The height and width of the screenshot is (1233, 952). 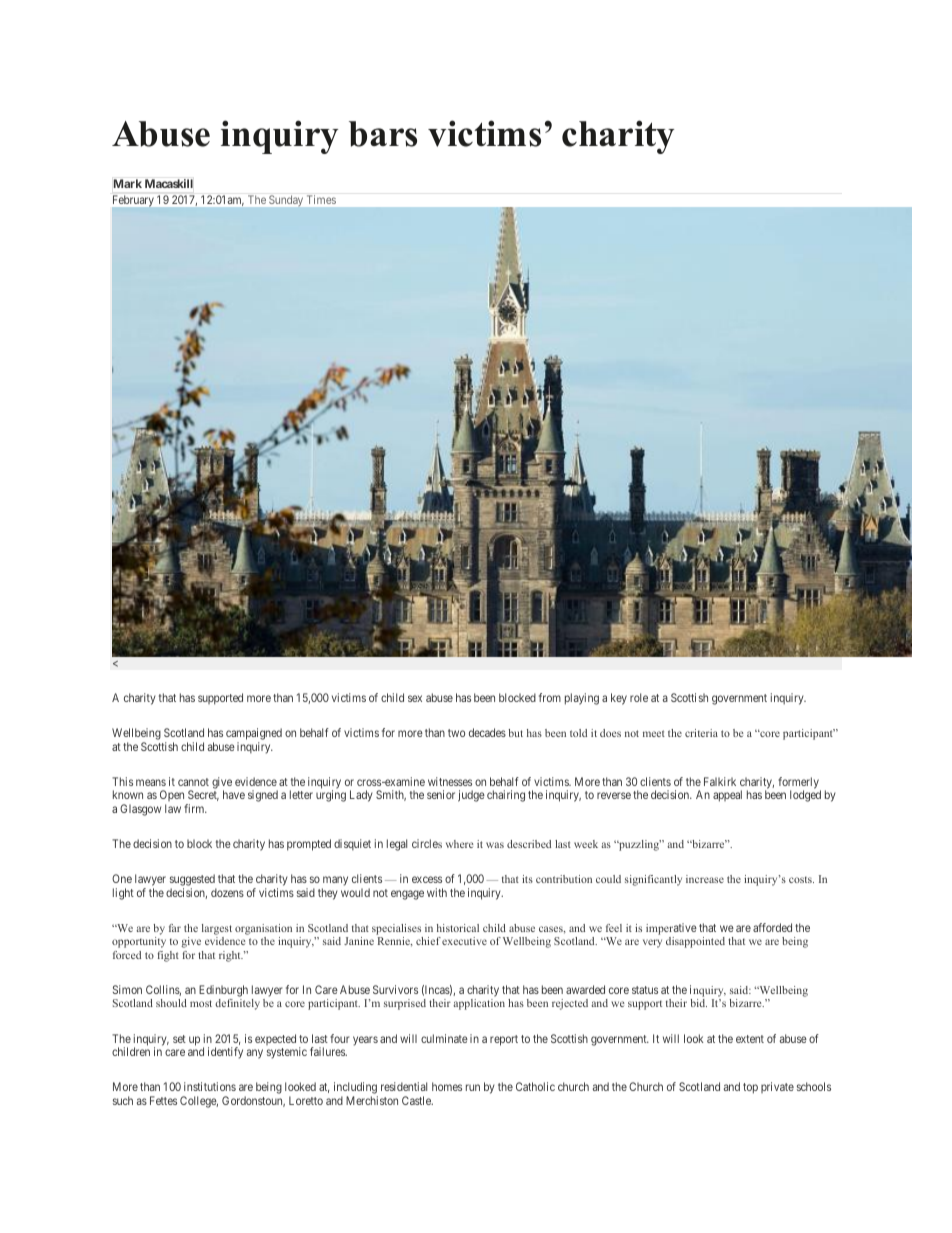 What do you see at coordinates (286, 200) in the screenshot?
I see `Sunday` at bounding box center [286, 200].
